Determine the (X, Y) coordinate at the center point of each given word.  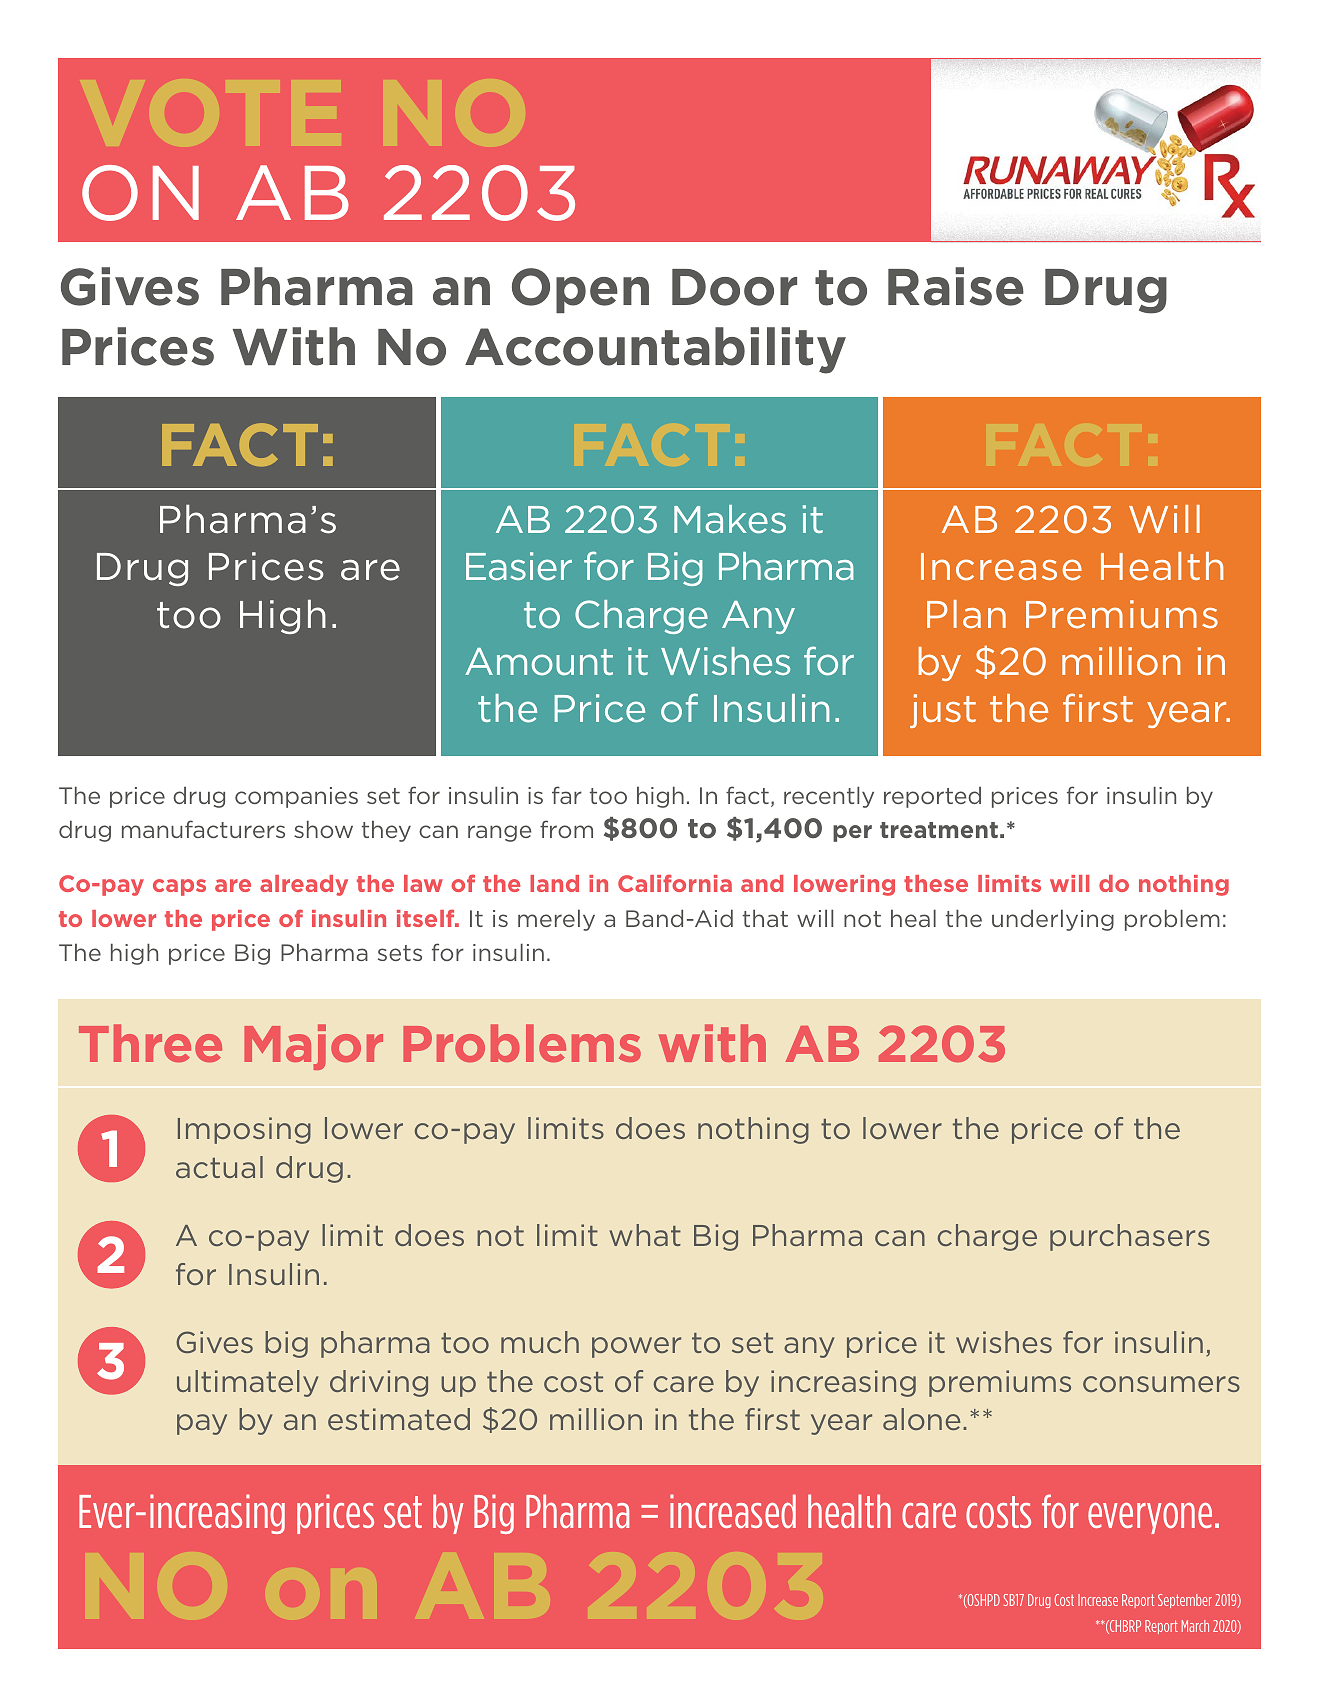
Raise (956, 286)
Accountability (655, 350)
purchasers (1130, 1237)
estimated (399, 1419)
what (645, 1235)
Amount (539, 662)
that (765, 918)
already (304, 885)
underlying (1053, 920)
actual (219, 1167)
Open (580, 290)
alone (922, 1419)
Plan (966, 614)
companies (296, 797)
